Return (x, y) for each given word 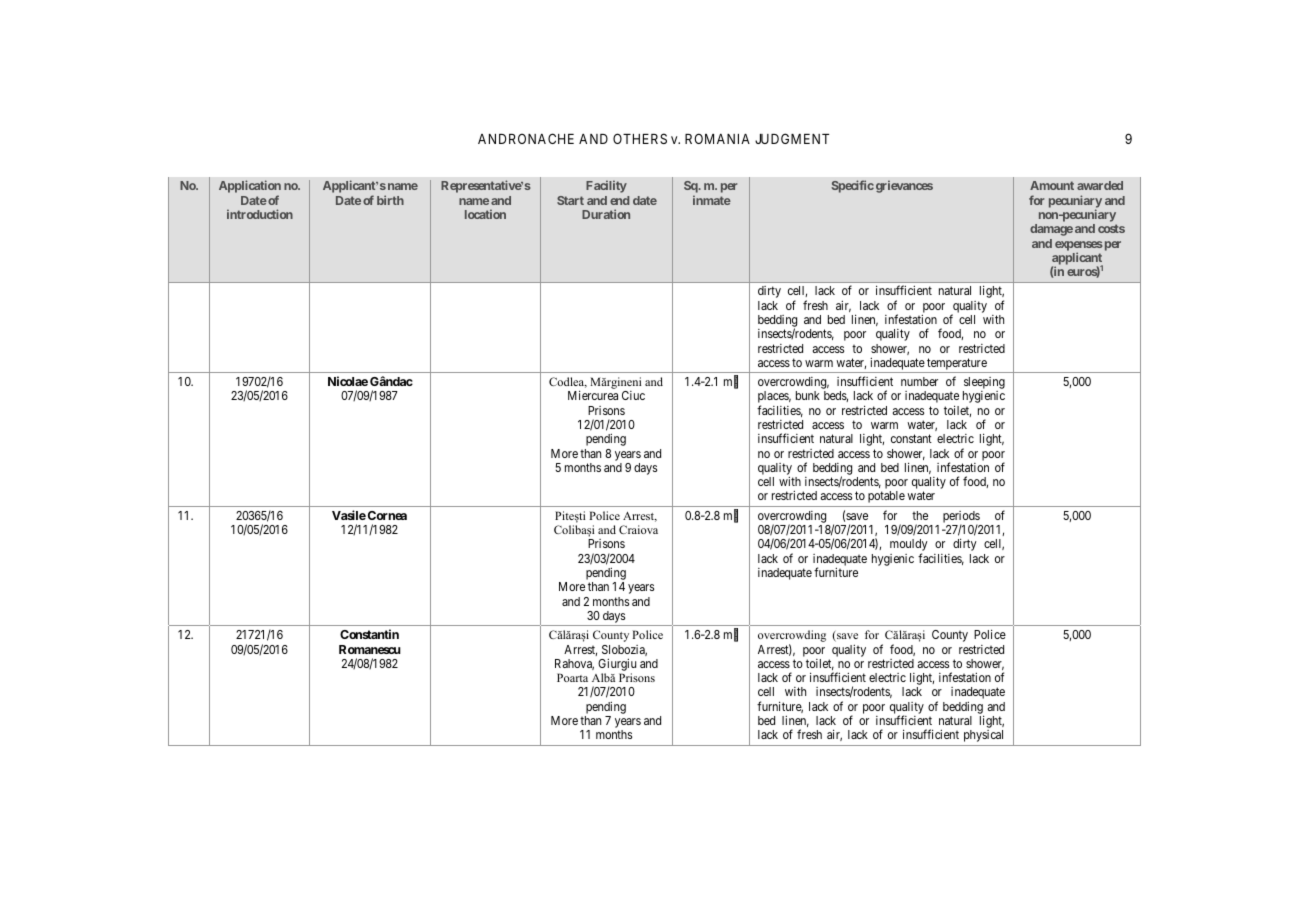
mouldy (909, 546)
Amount (1052, 185)
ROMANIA (717, 138)
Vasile (349, 515)
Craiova (638, 529)
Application (250, 188)
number (919, 381)
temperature (957, 364)
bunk (808, 395)
